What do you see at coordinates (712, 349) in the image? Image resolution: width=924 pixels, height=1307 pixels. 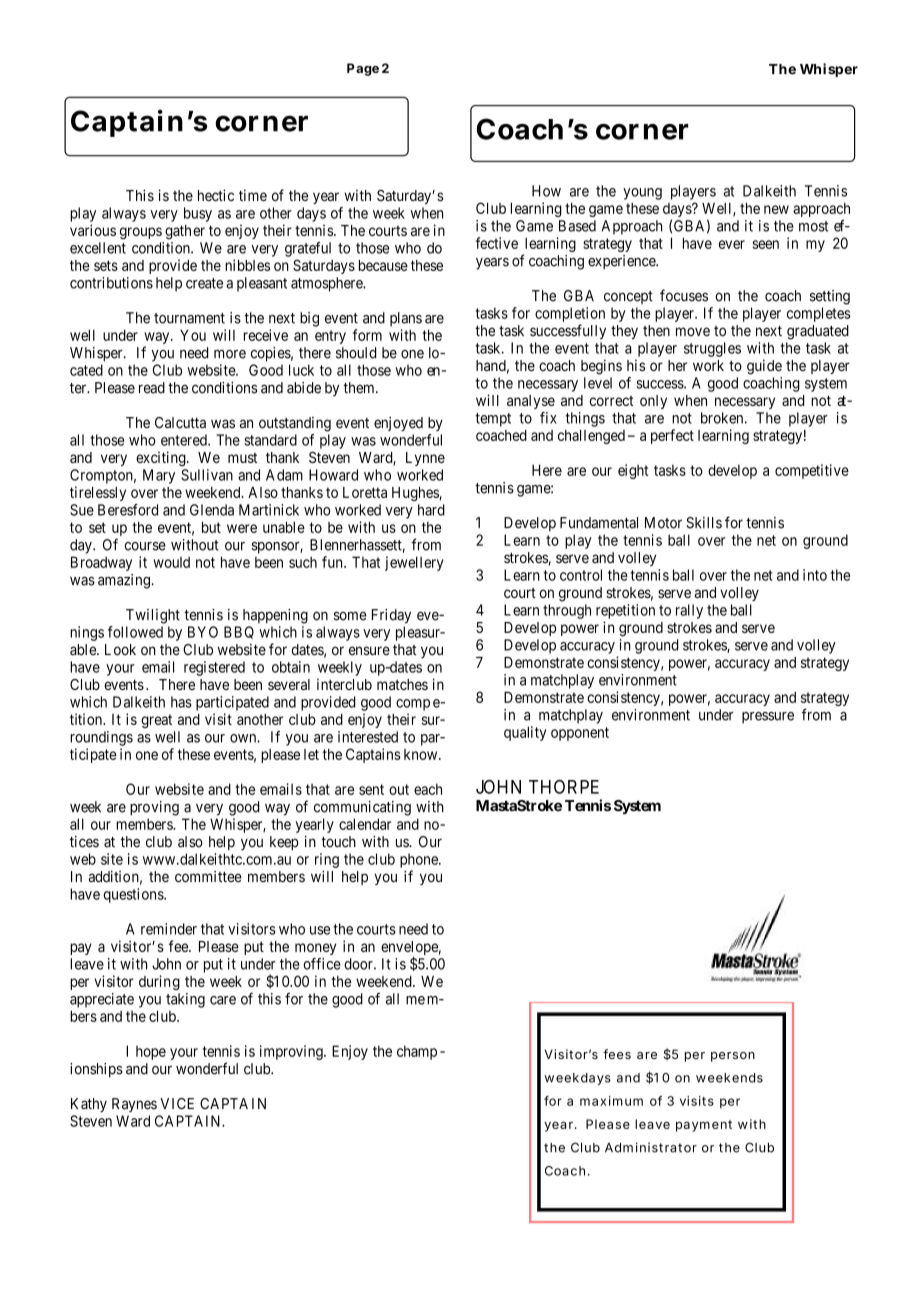 I see `struggles` at bounding box center [712, 349].
